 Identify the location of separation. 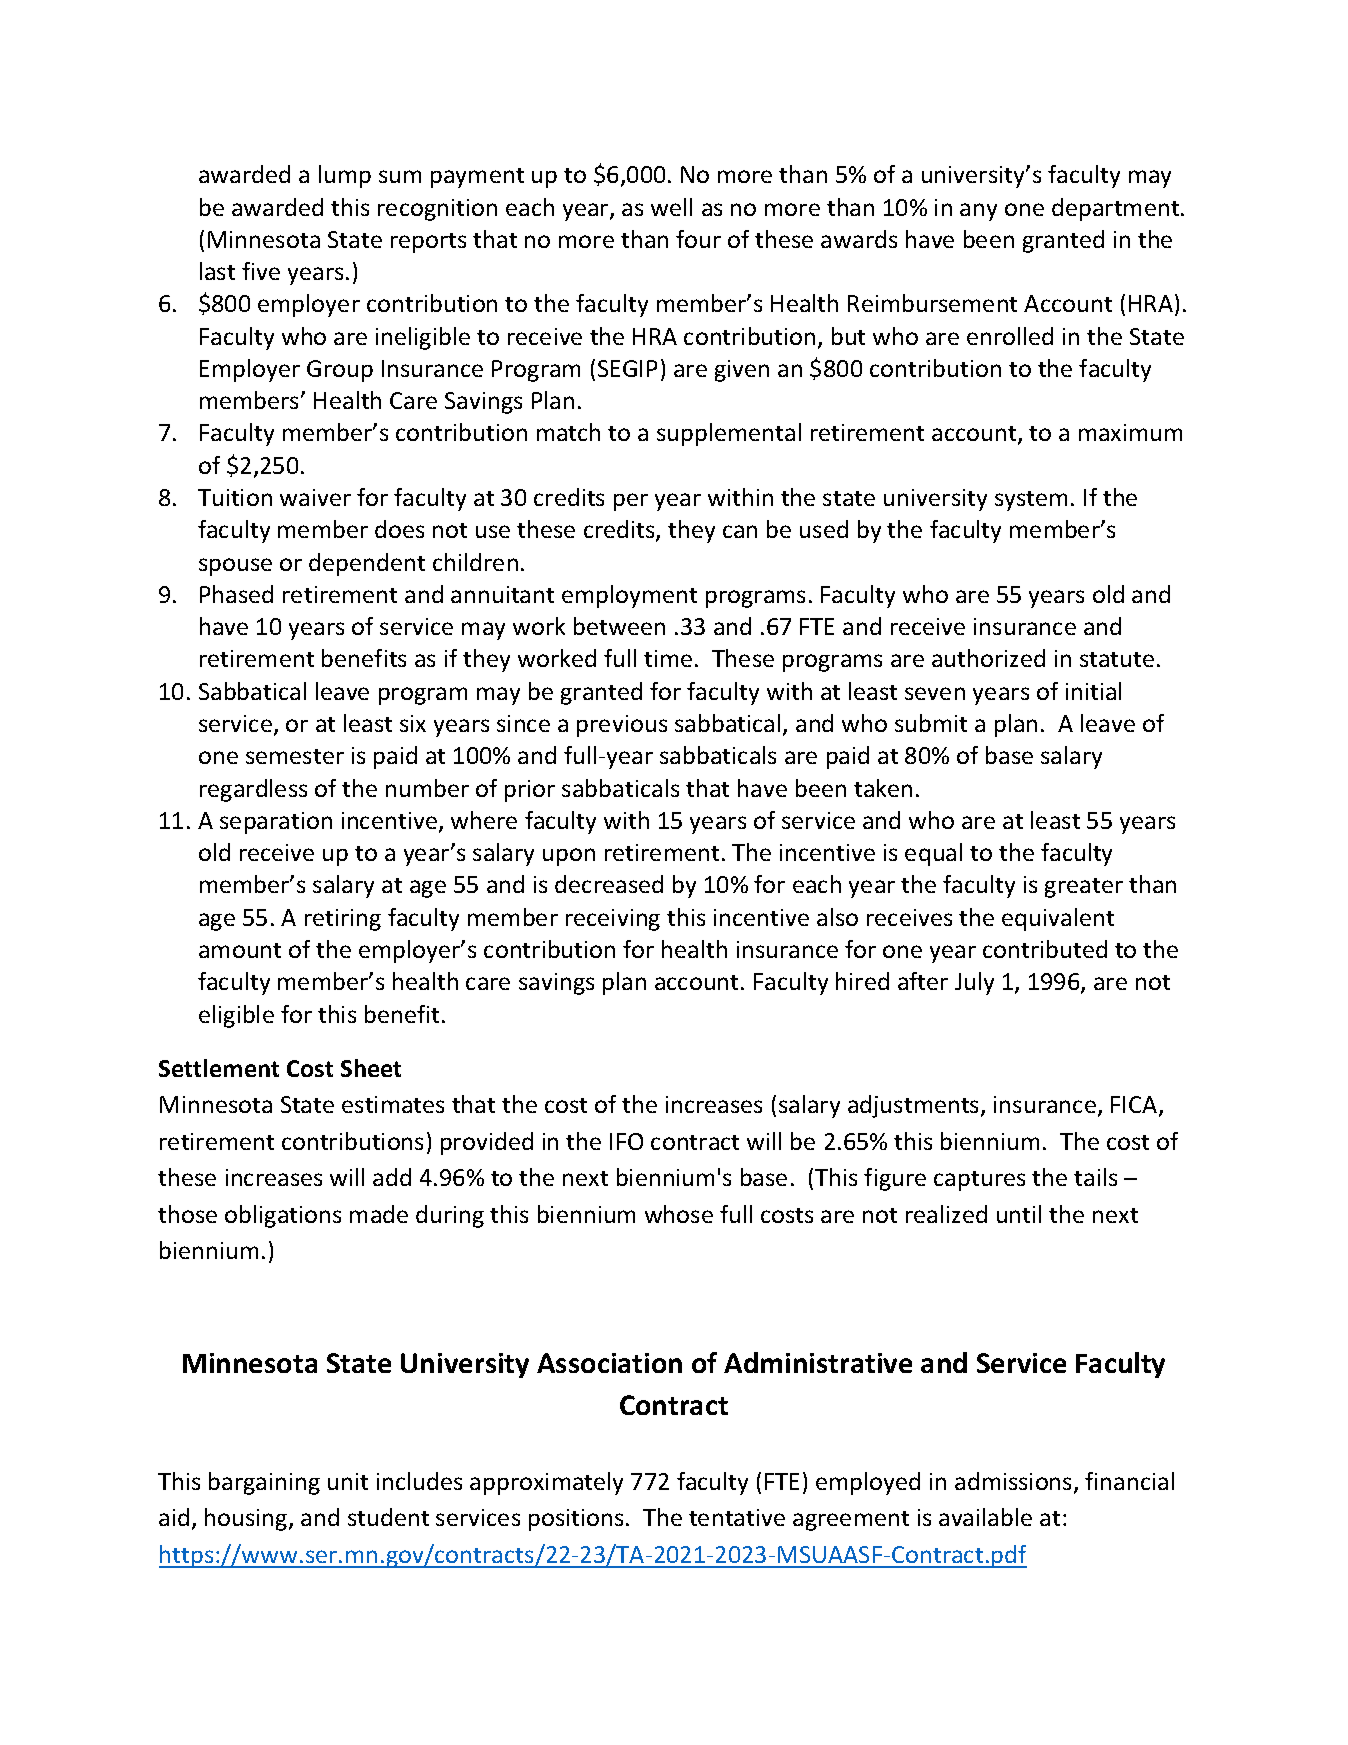
(276, 823).
